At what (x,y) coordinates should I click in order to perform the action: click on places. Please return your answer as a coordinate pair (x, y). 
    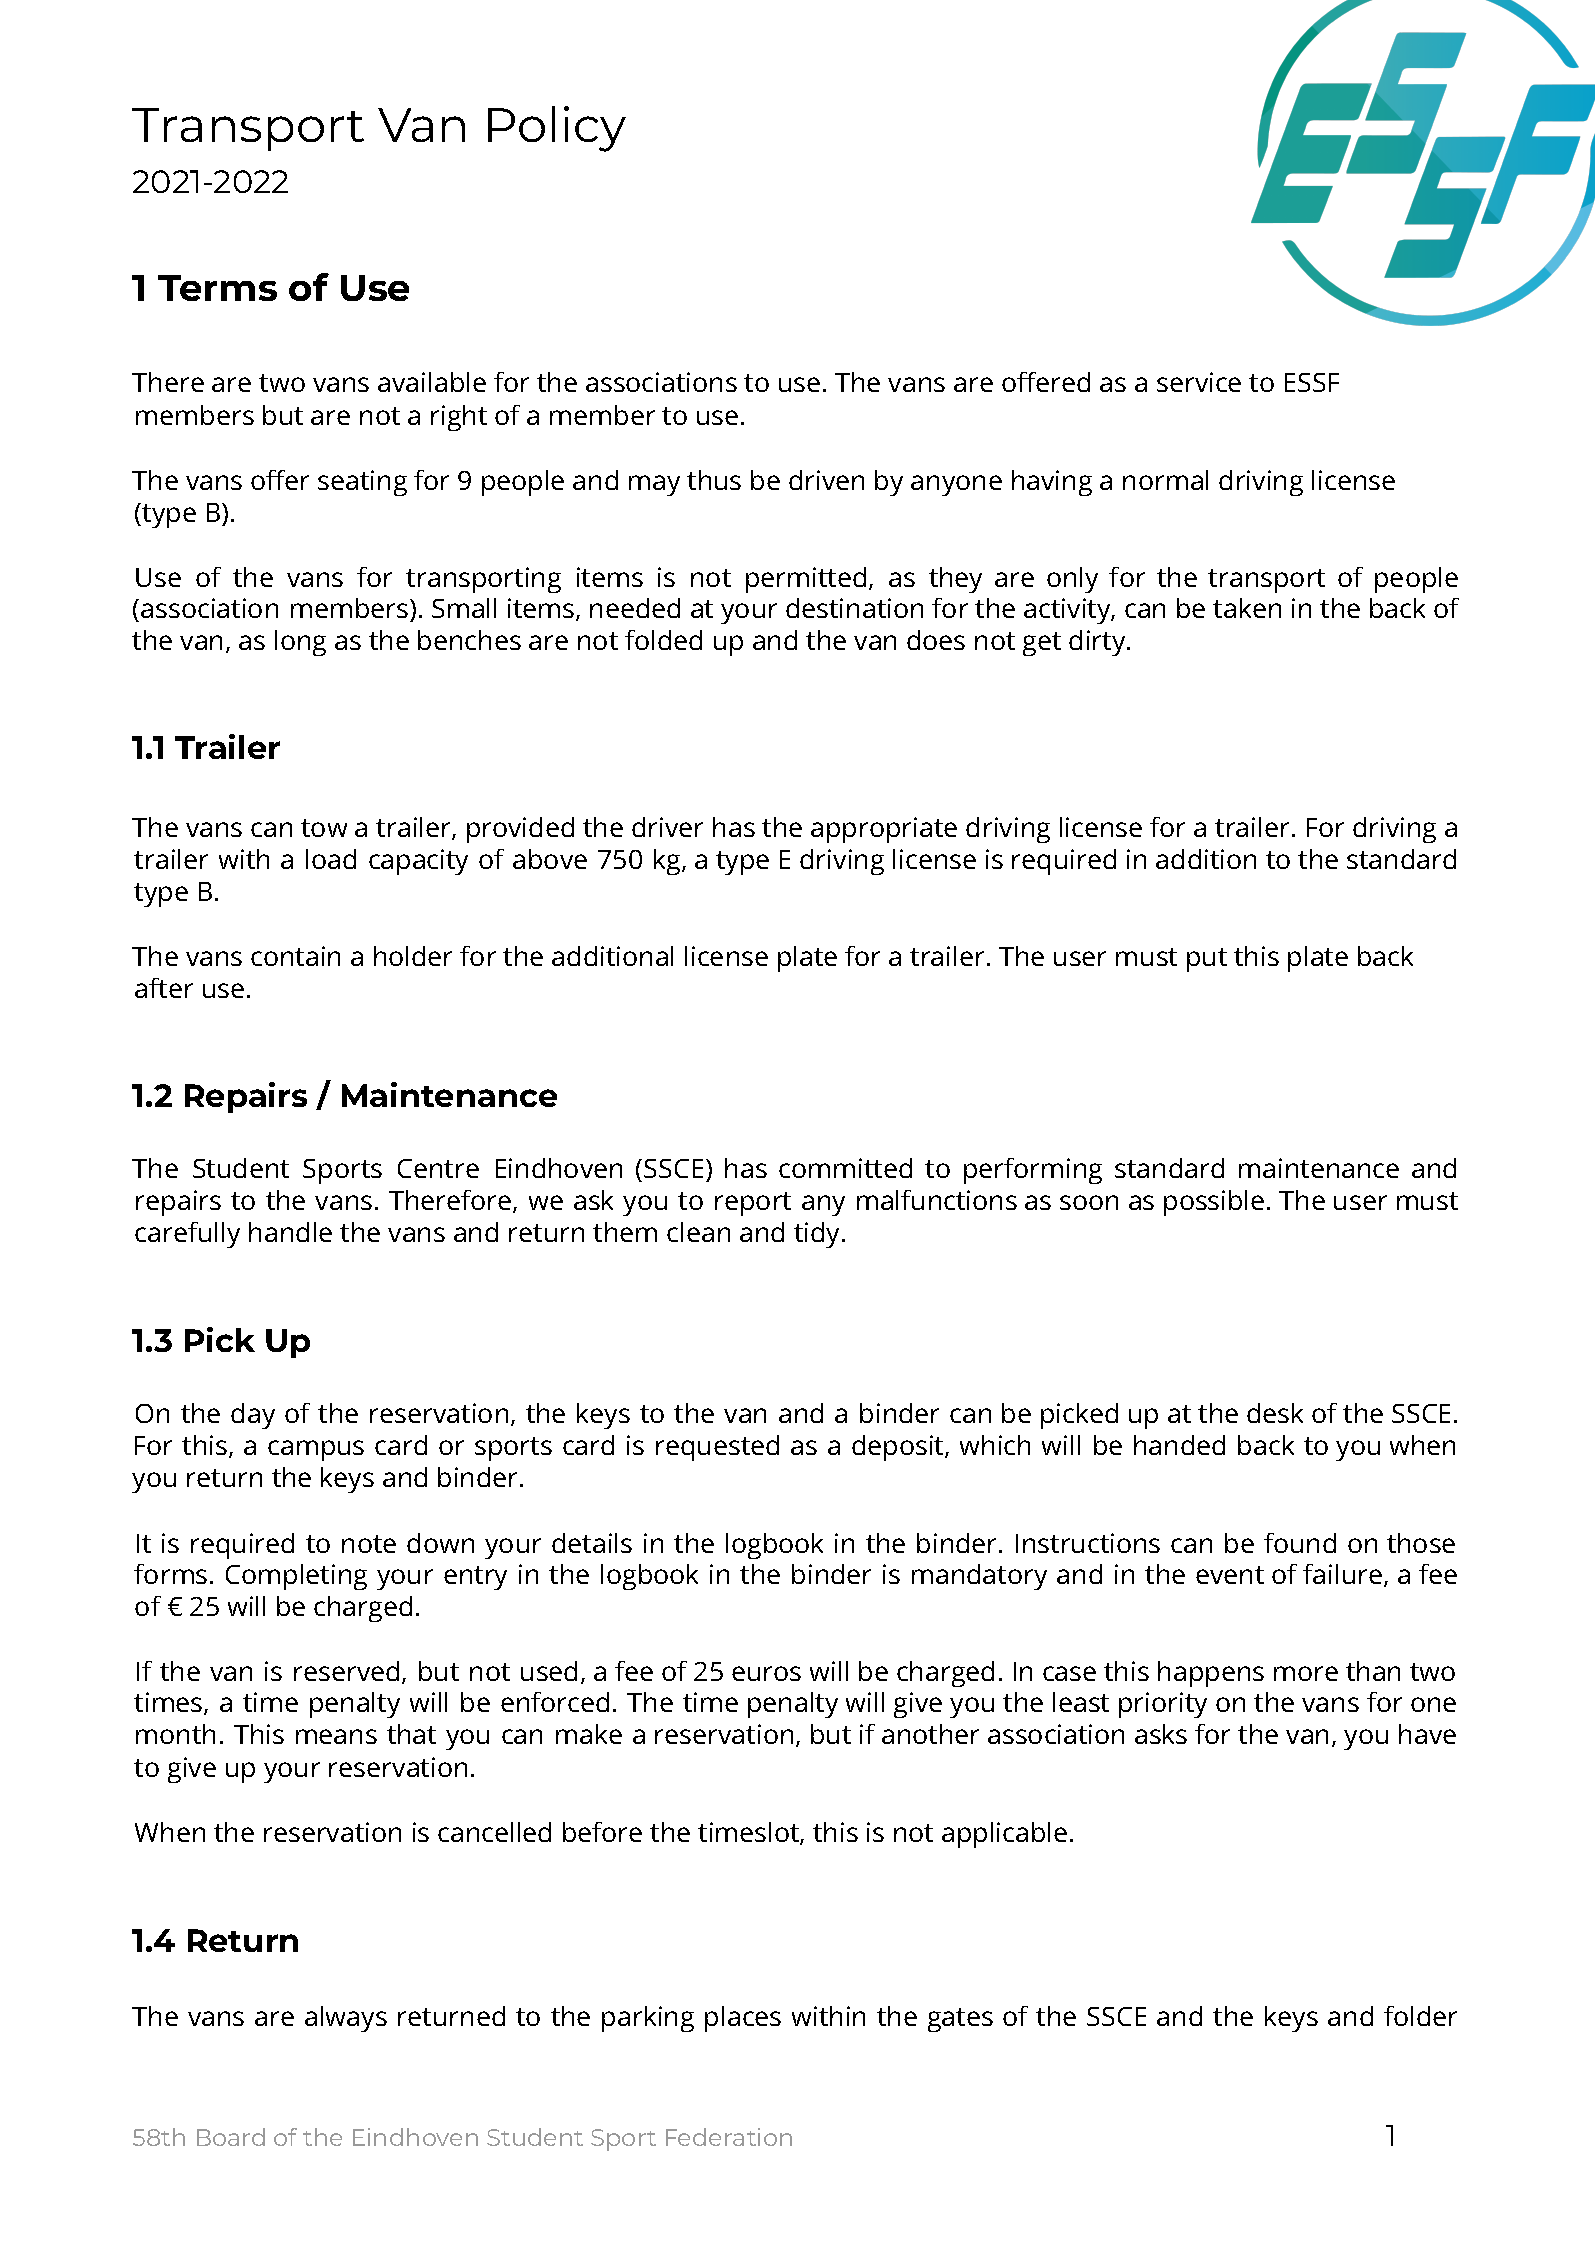
    Looking at the image, I should click on (743, 2019).
